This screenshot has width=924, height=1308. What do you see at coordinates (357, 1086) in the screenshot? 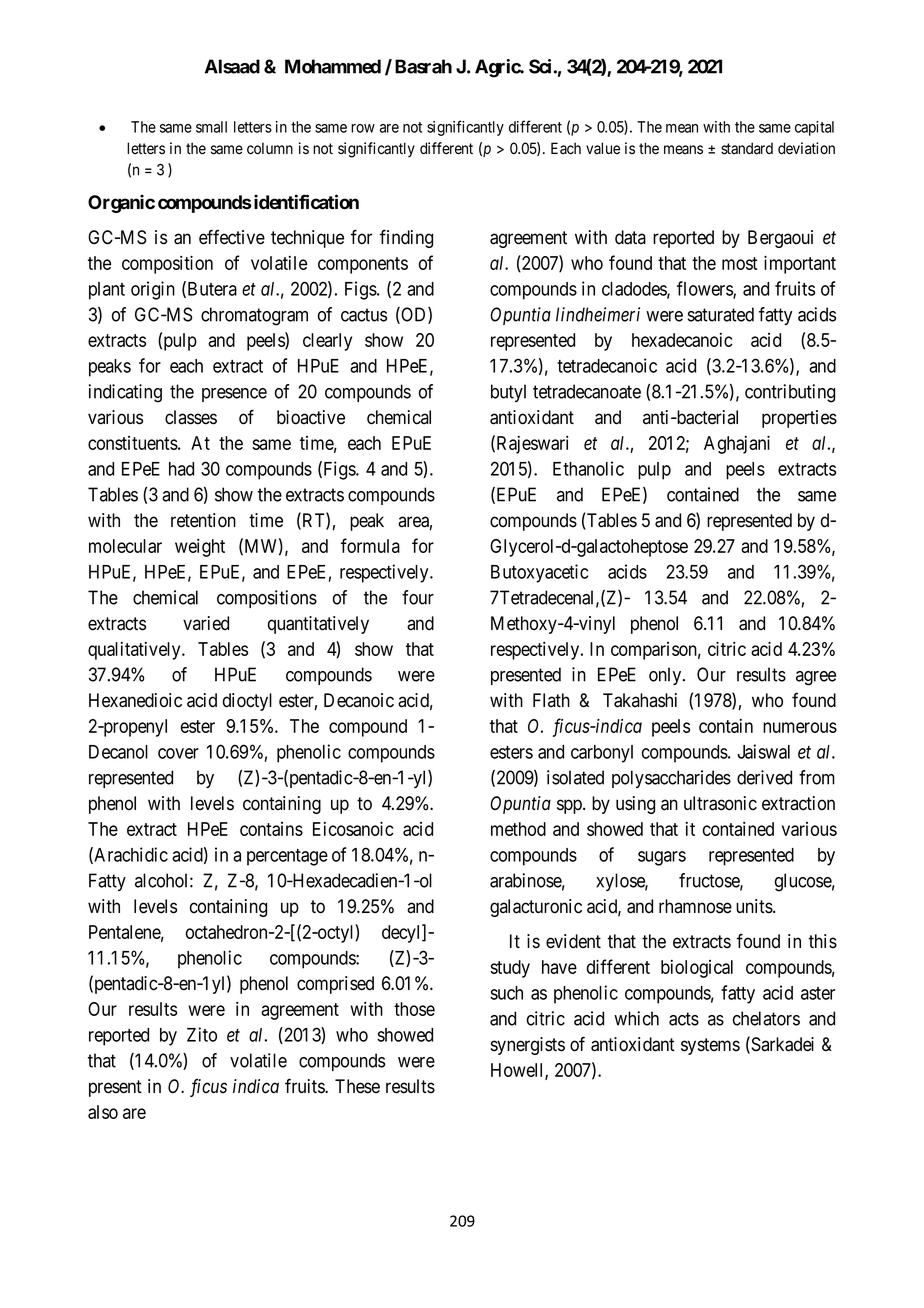
I see `These` at bounding box center [357, 1086].
